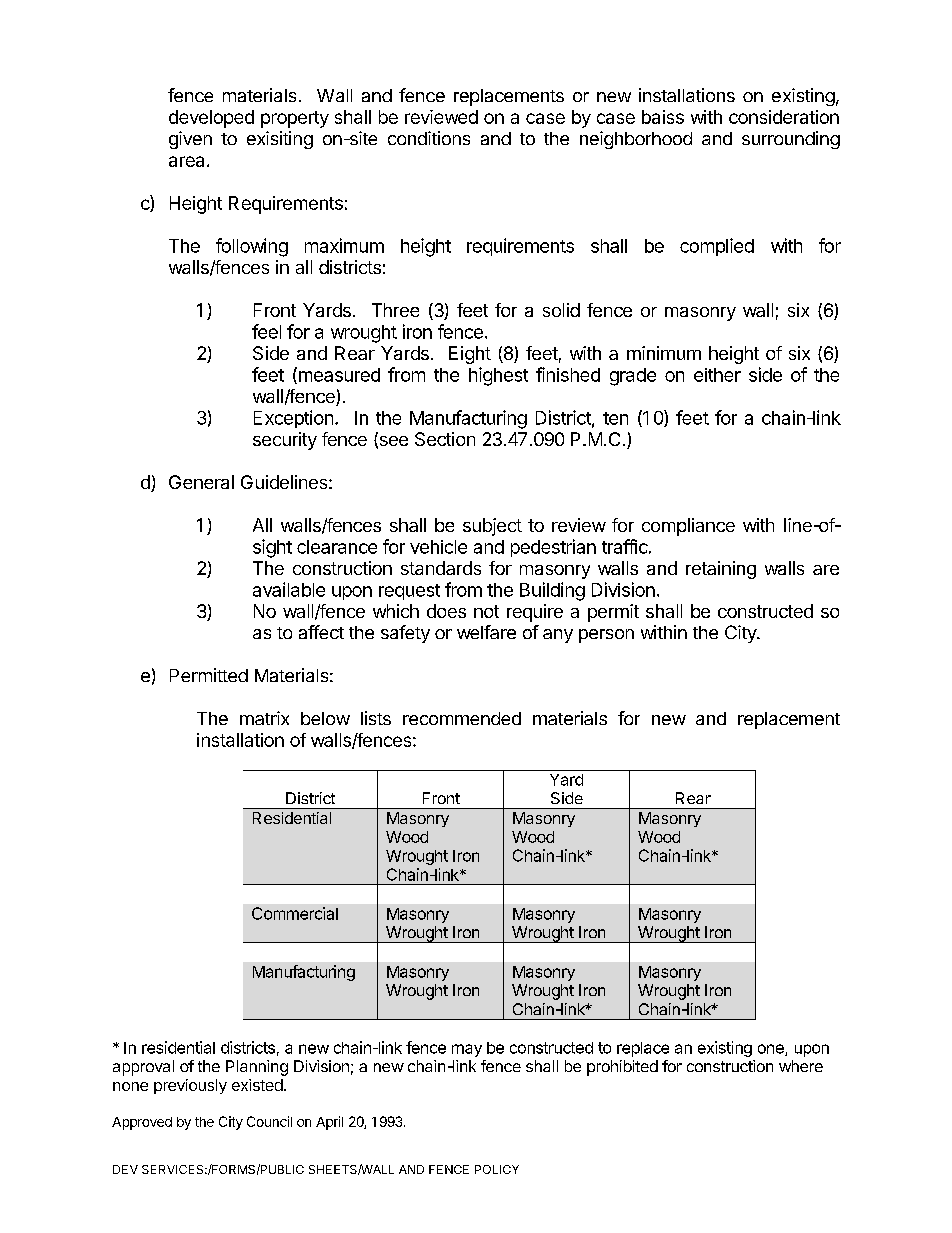 This screenshot has width=952, height=1233. I want to click on Commercial, so click(295, 913).
